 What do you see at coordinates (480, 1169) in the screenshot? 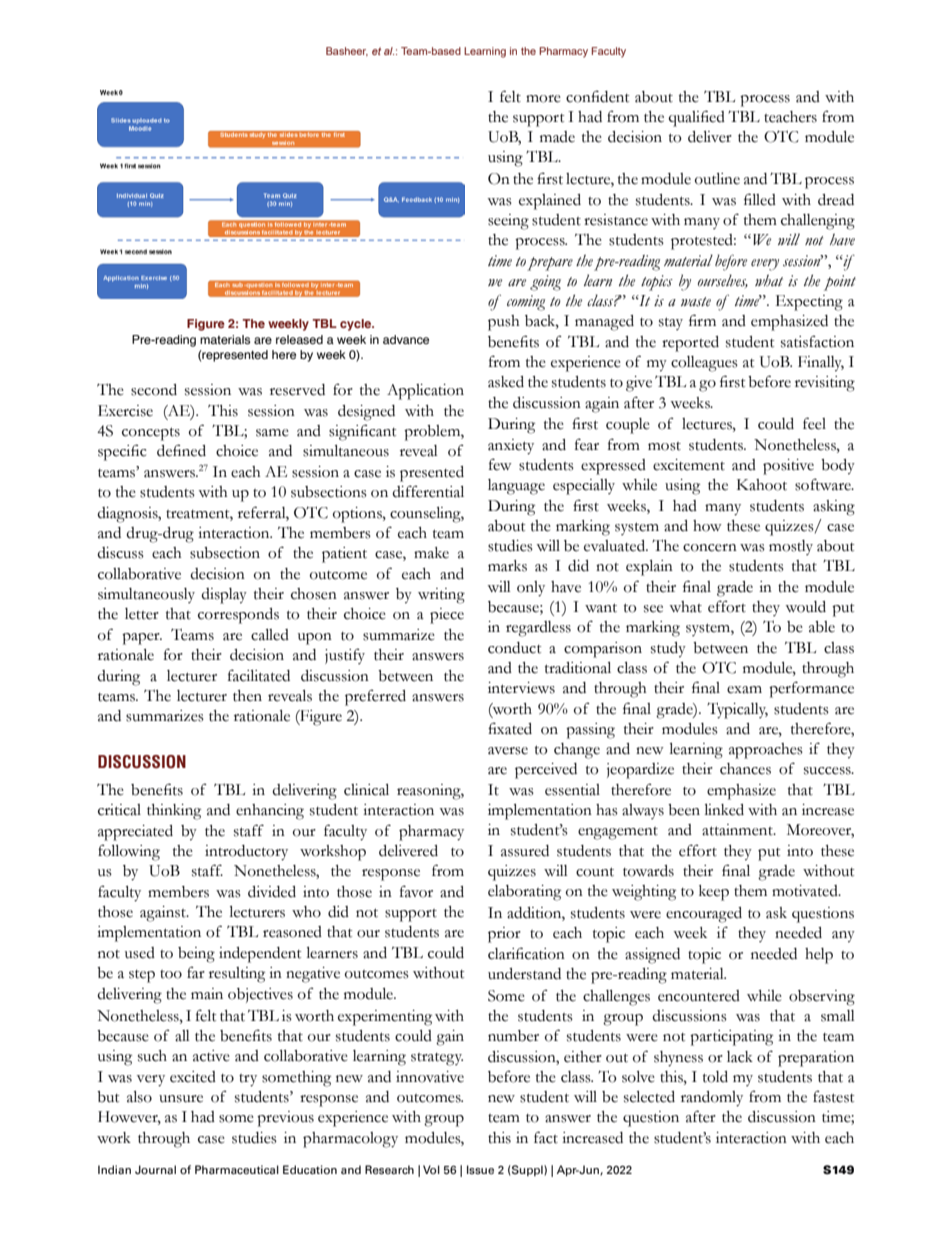
I see `Issue` at bounding box center [480, 1169].
